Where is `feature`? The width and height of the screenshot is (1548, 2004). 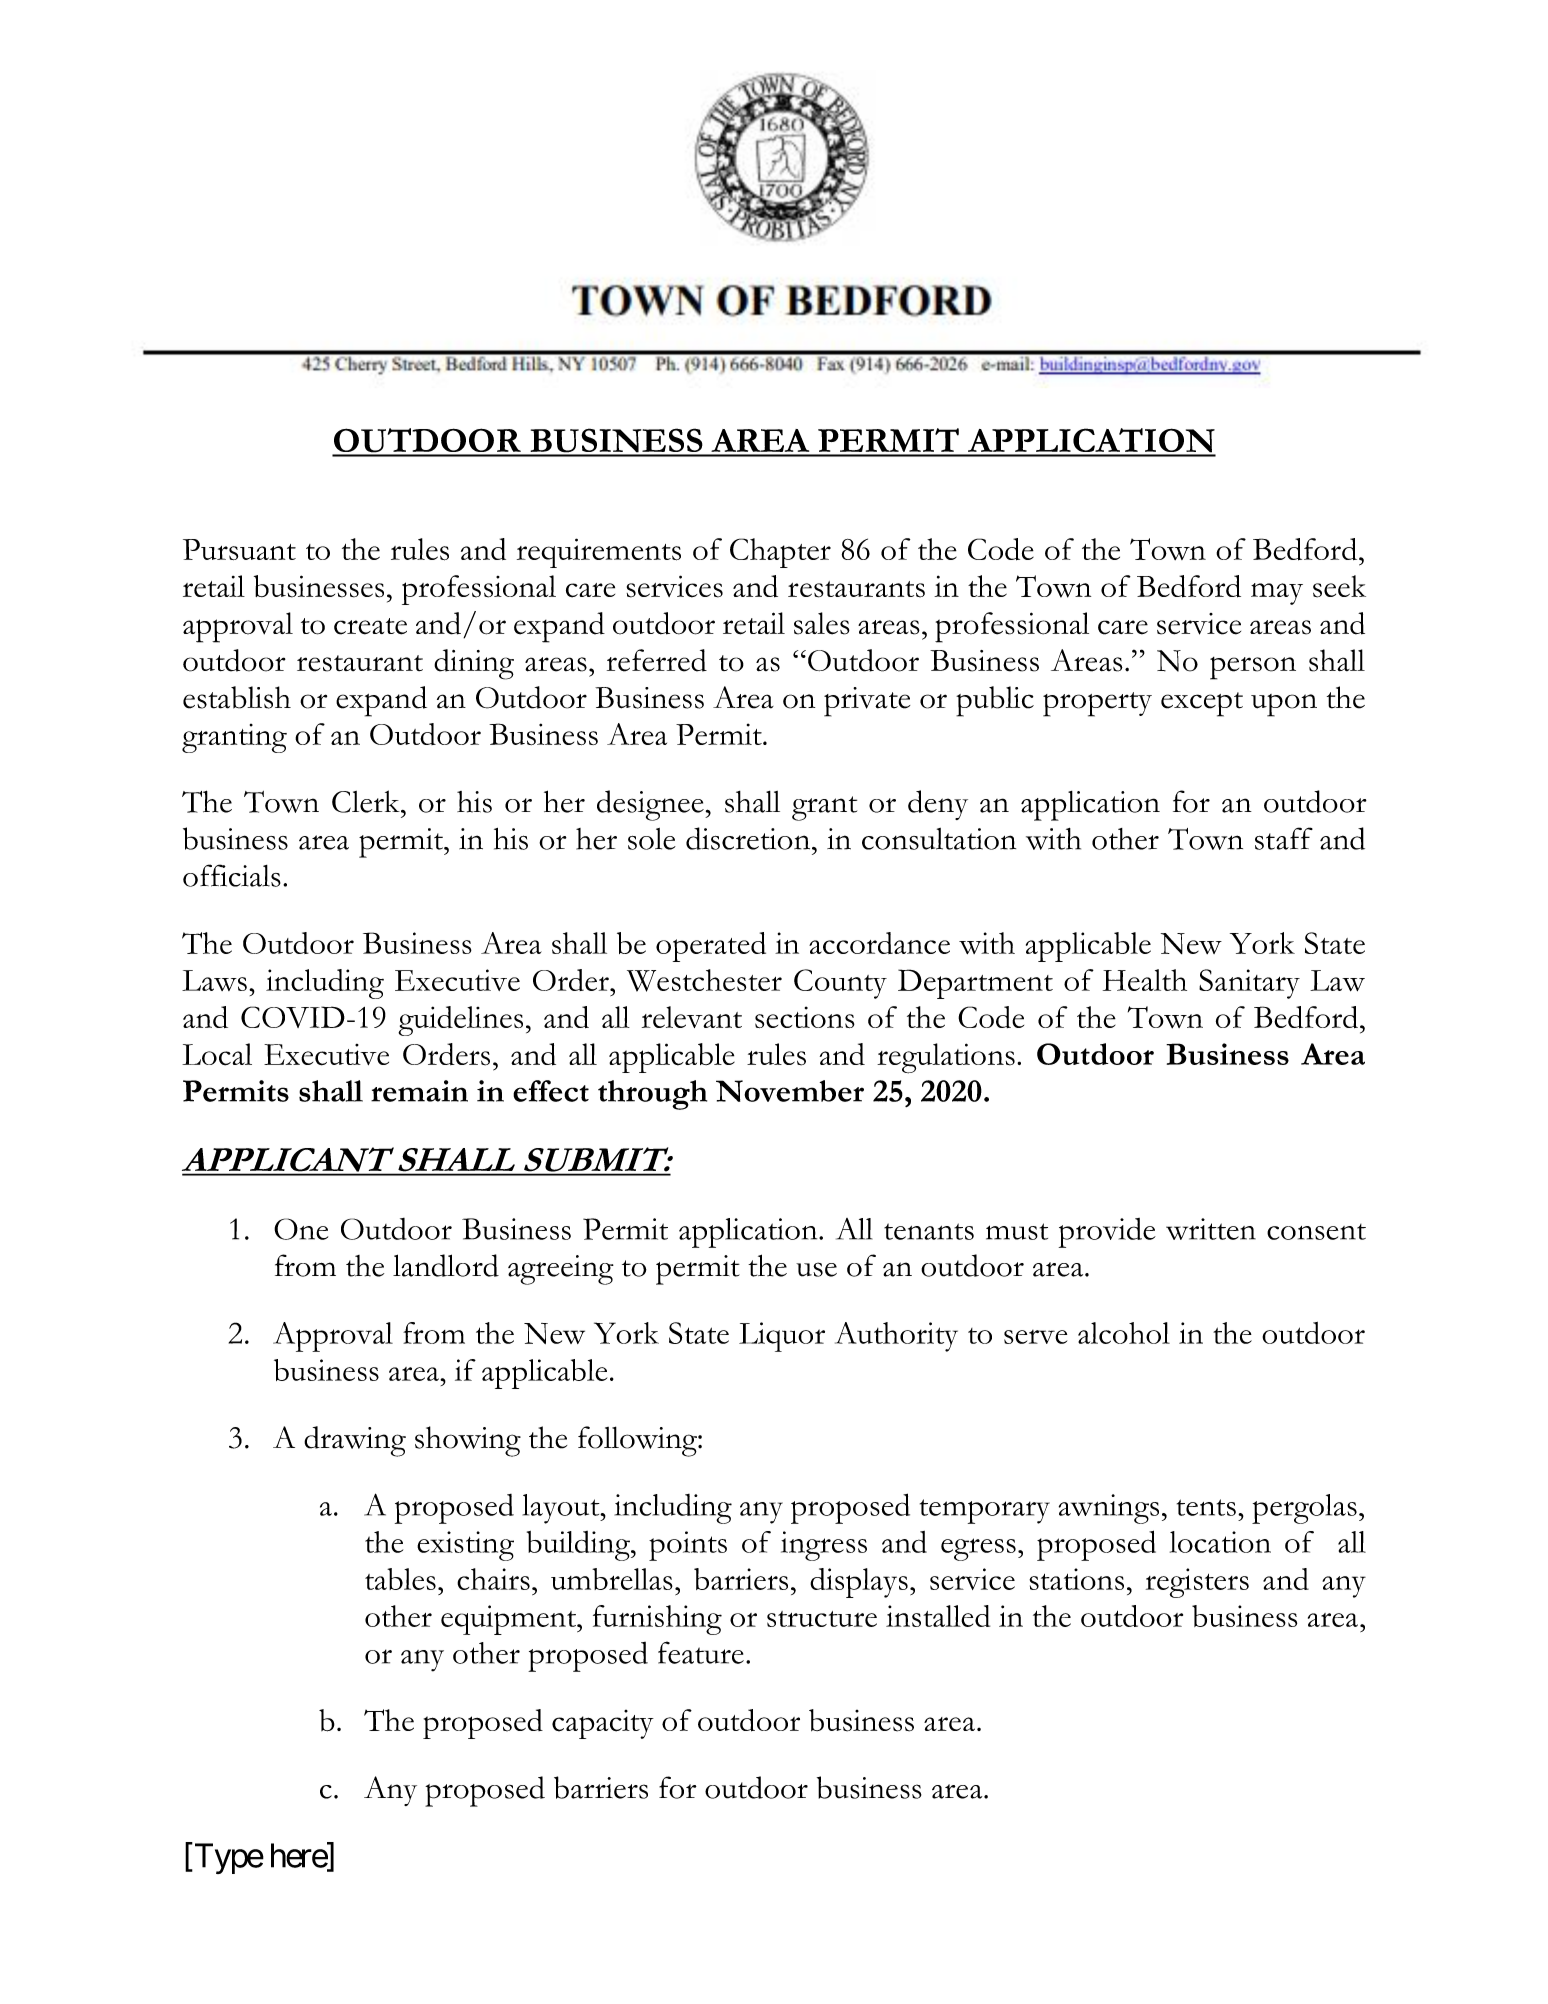 feature is located at coordinates (701, 1652).
